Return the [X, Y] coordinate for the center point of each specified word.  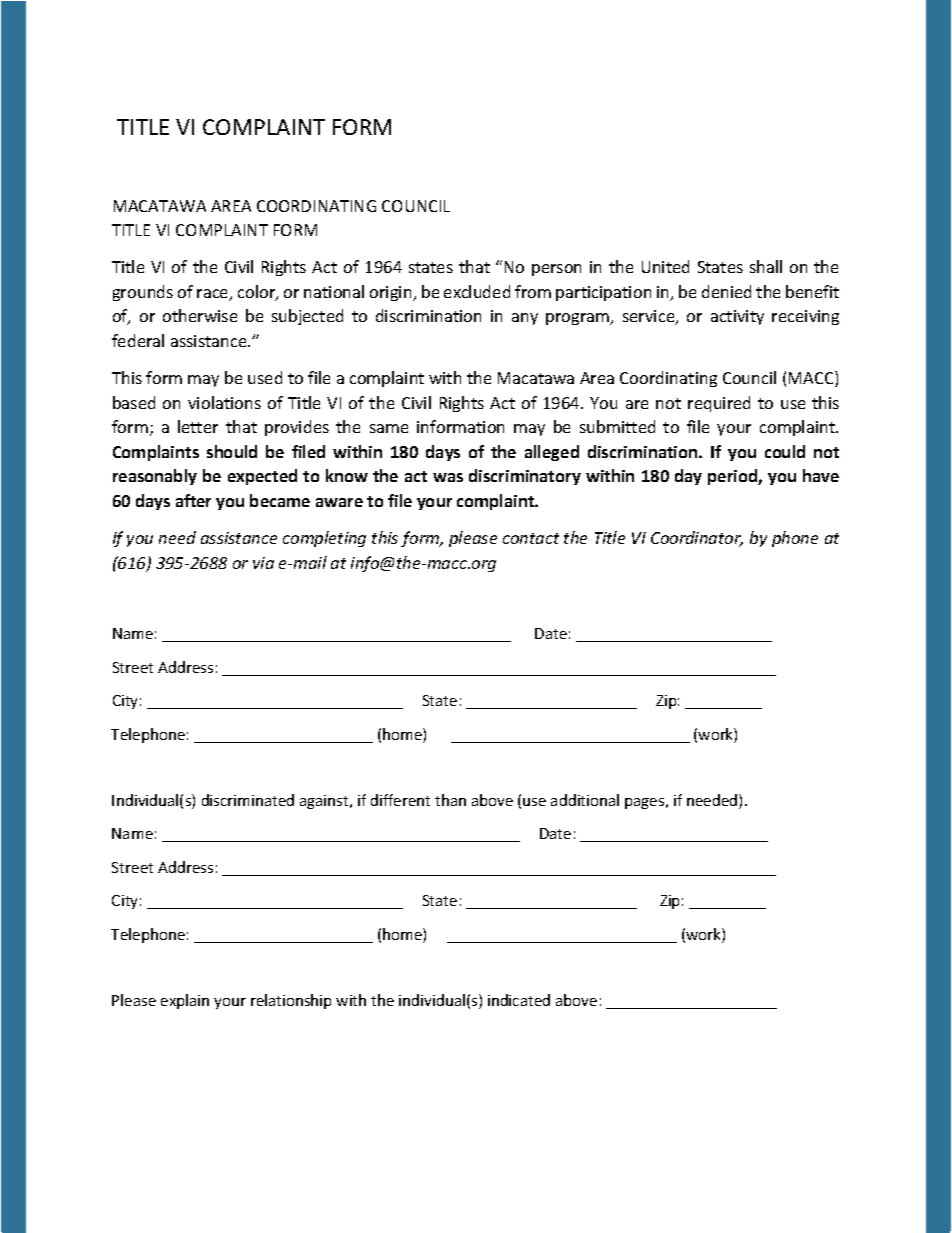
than [450, 800]
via [263, 563]
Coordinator [697, 539]
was [448, 477]
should [232, 451]
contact [531, 538]
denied [726, 291]
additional [585, 800]
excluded [477, 291]
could [785, 451]
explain [185, 1001]
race [214, 295]
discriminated [248, 800]
